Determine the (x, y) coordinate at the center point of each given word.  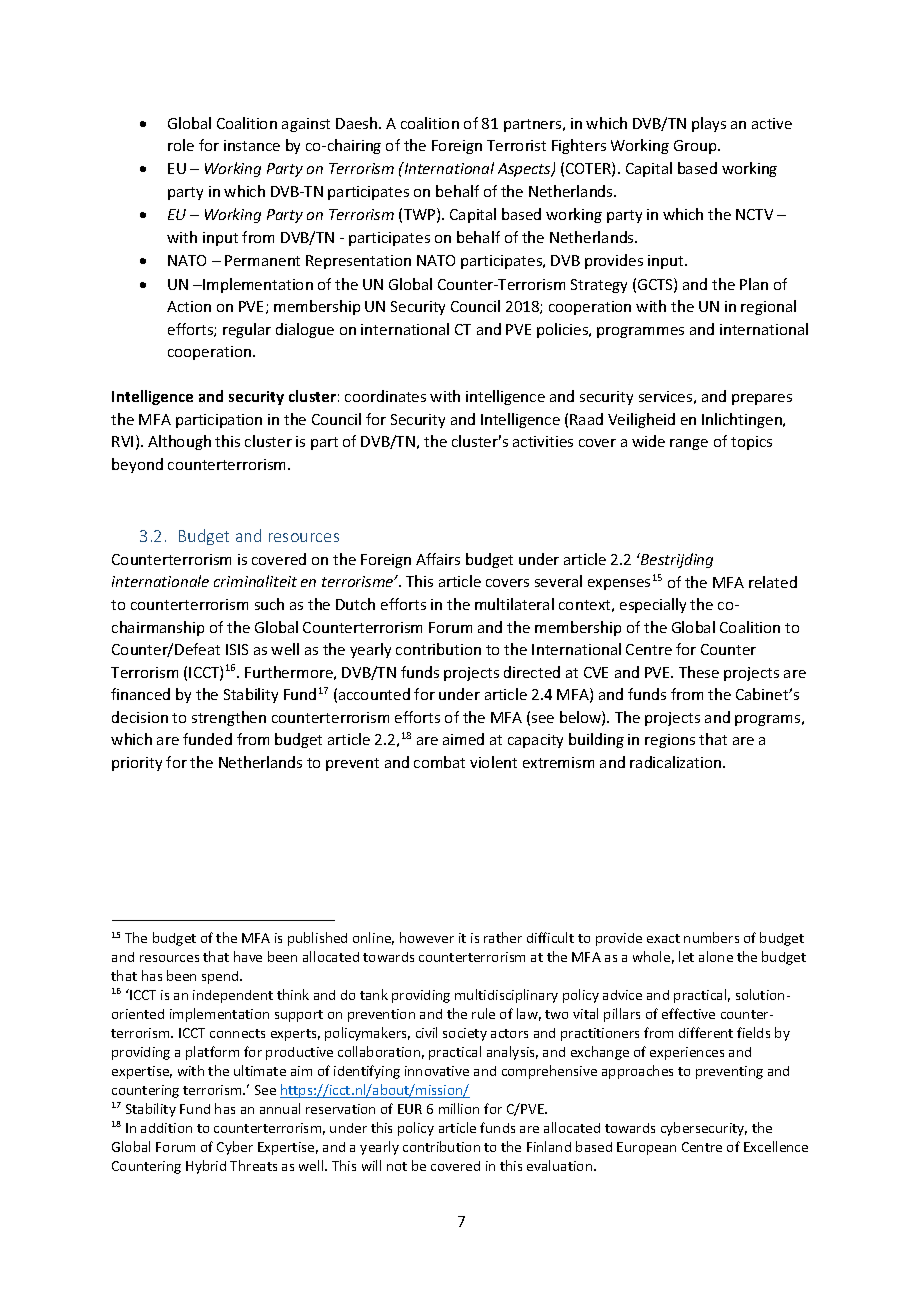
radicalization (677, 762)
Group (696, 147)
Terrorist (516, 145)
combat (439, 762)
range (689, 444)
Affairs (438, 559)
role (181, 145)
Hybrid (206, 1167)
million (459, 1108)
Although (179, 442)
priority (137, 764)
